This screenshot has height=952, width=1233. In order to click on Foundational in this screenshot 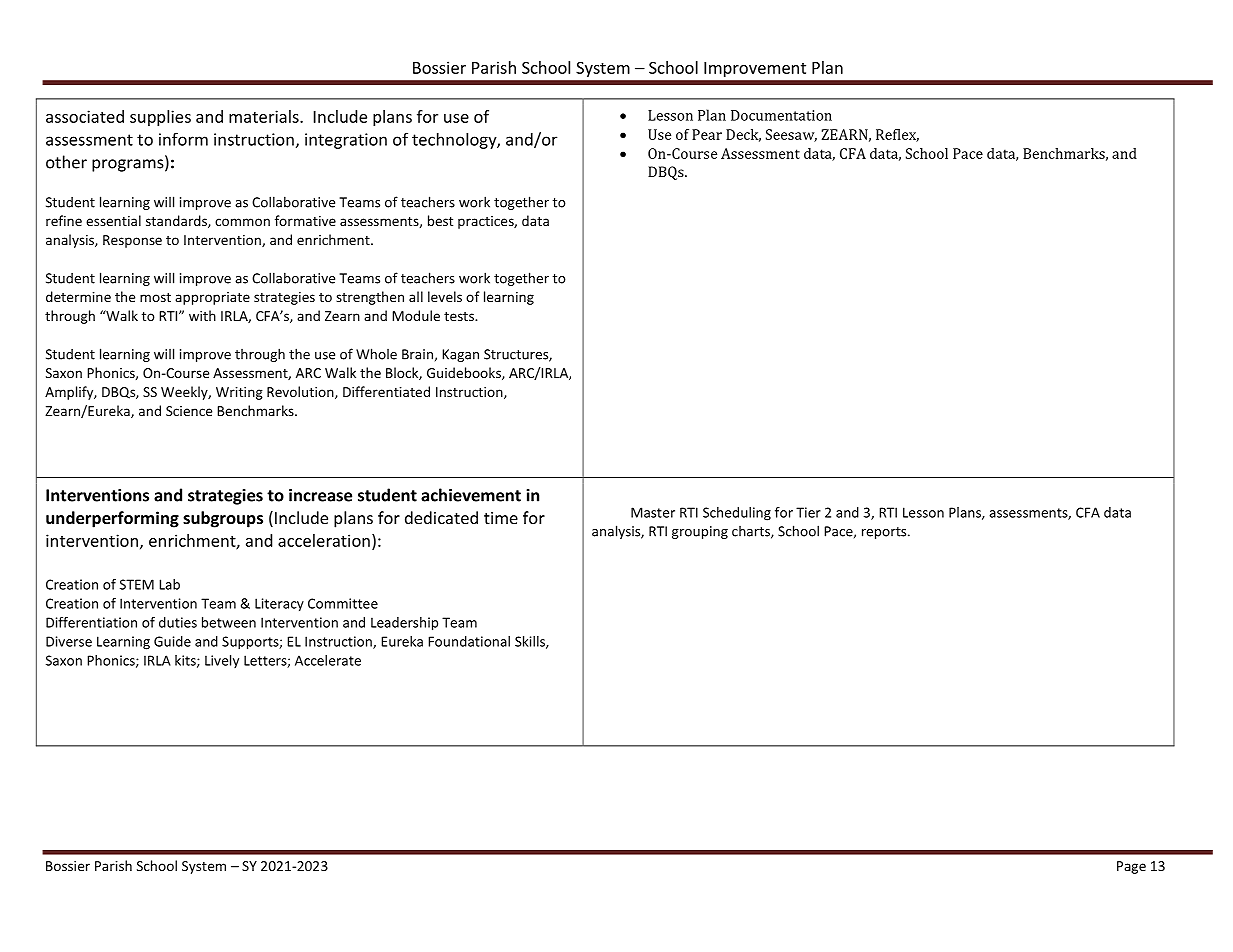, I will do `click(469, 641)`.
